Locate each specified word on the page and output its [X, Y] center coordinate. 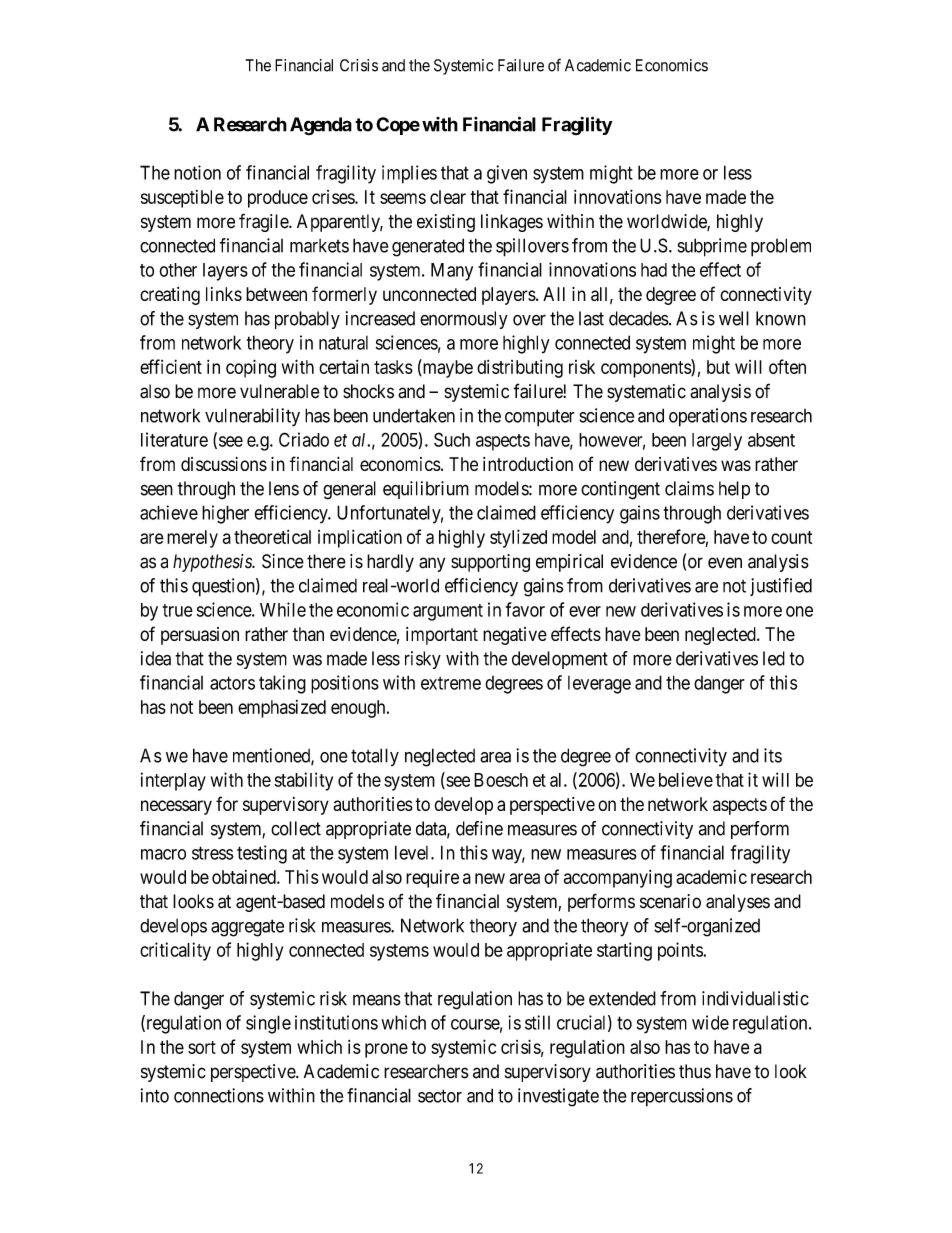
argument [448, 612]
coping [251, 368]
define [479, 828]
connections [219, 1095]
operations [708, 417]
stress [213, 853]
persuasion [200, 636]
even [725, 563]
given [507, 174]
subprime [712, 247]
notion [197, 172]
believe [686, 779]
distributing [520, 369]
